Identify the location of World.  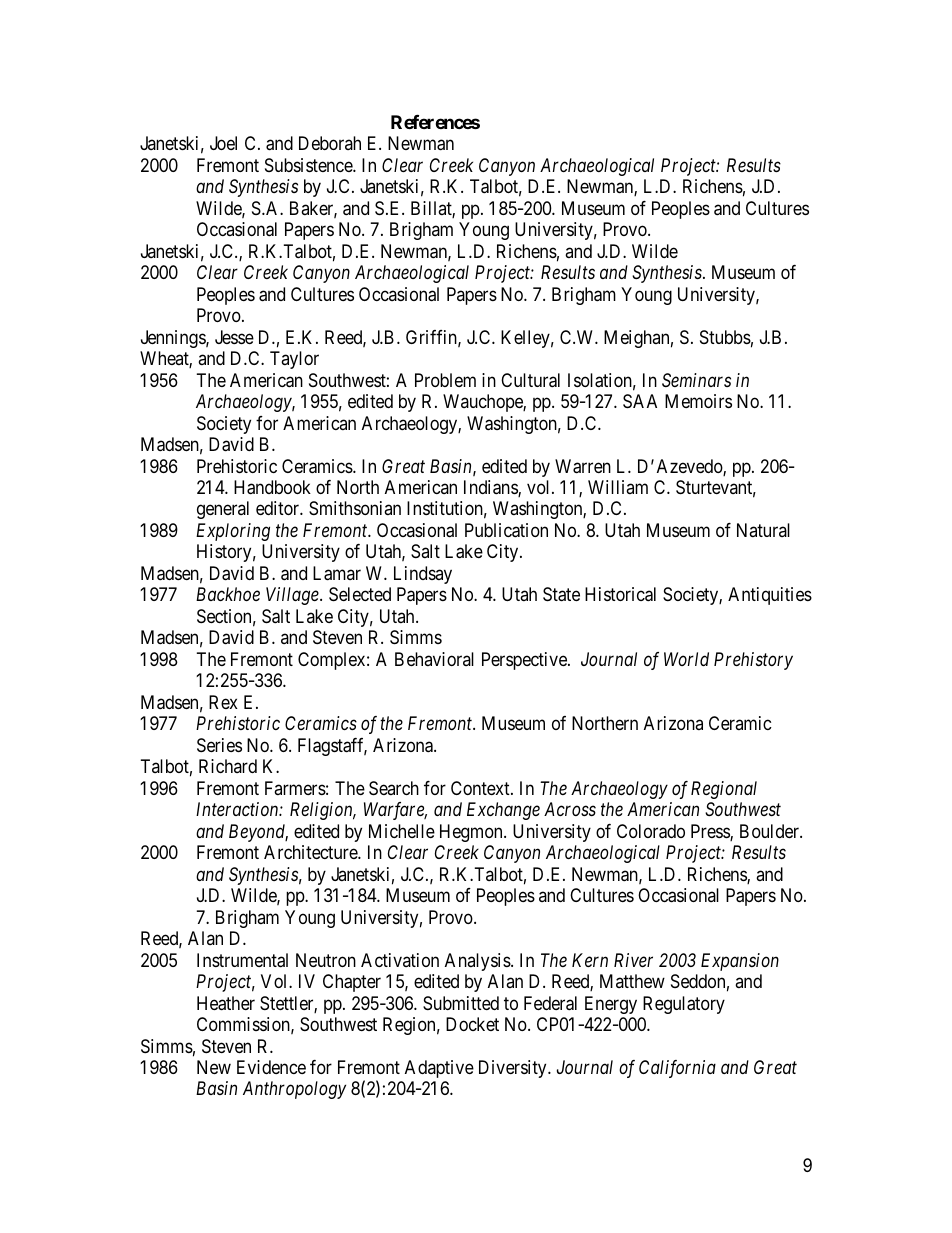
(686, 659).
